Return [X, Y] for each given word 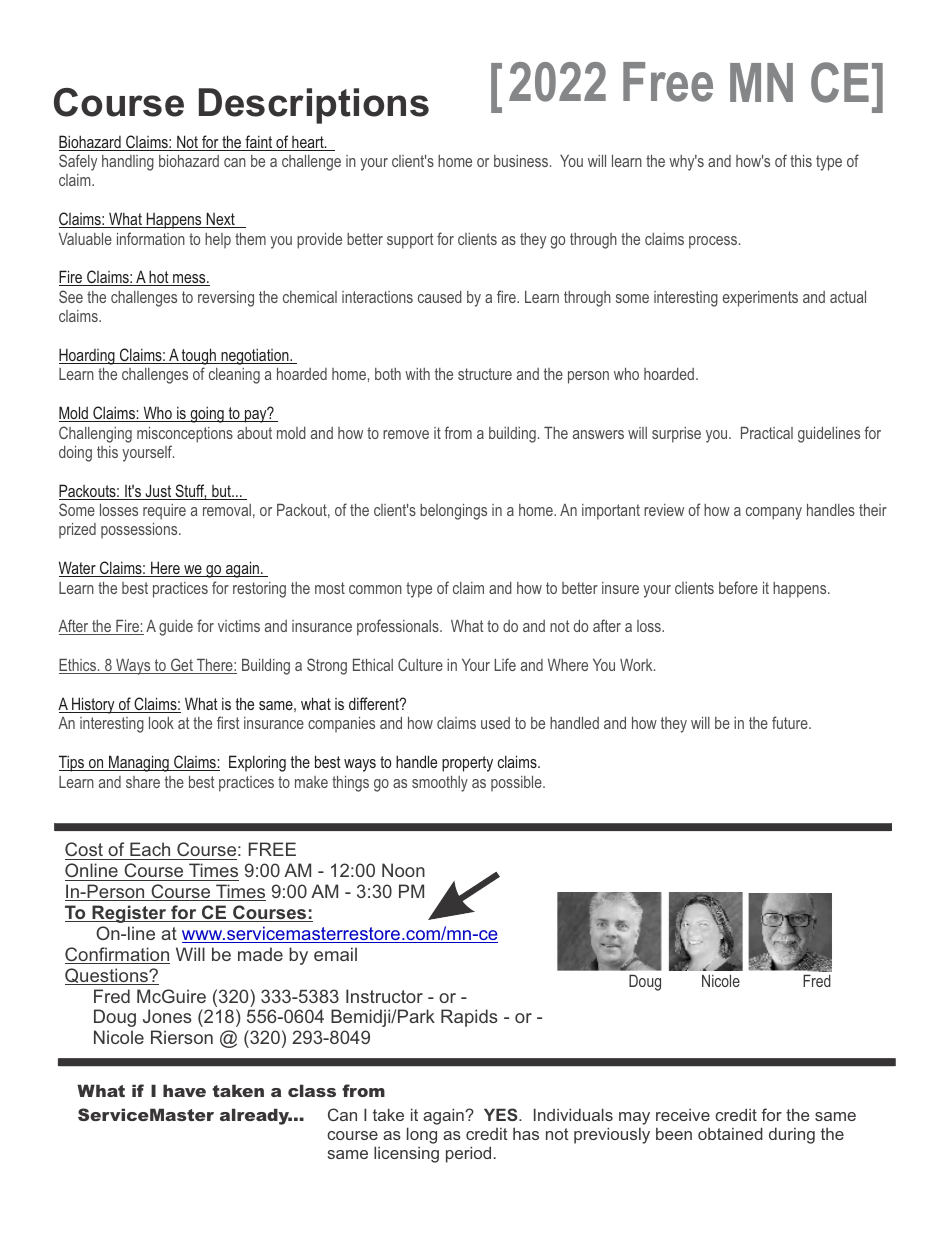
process [714, 242]
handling [128, 163]
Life [505, 664]
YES [502, 1114]
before [738, 587]
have [184, 1090]
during [792, 1135]
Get [182, 666]
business [522, 161]
